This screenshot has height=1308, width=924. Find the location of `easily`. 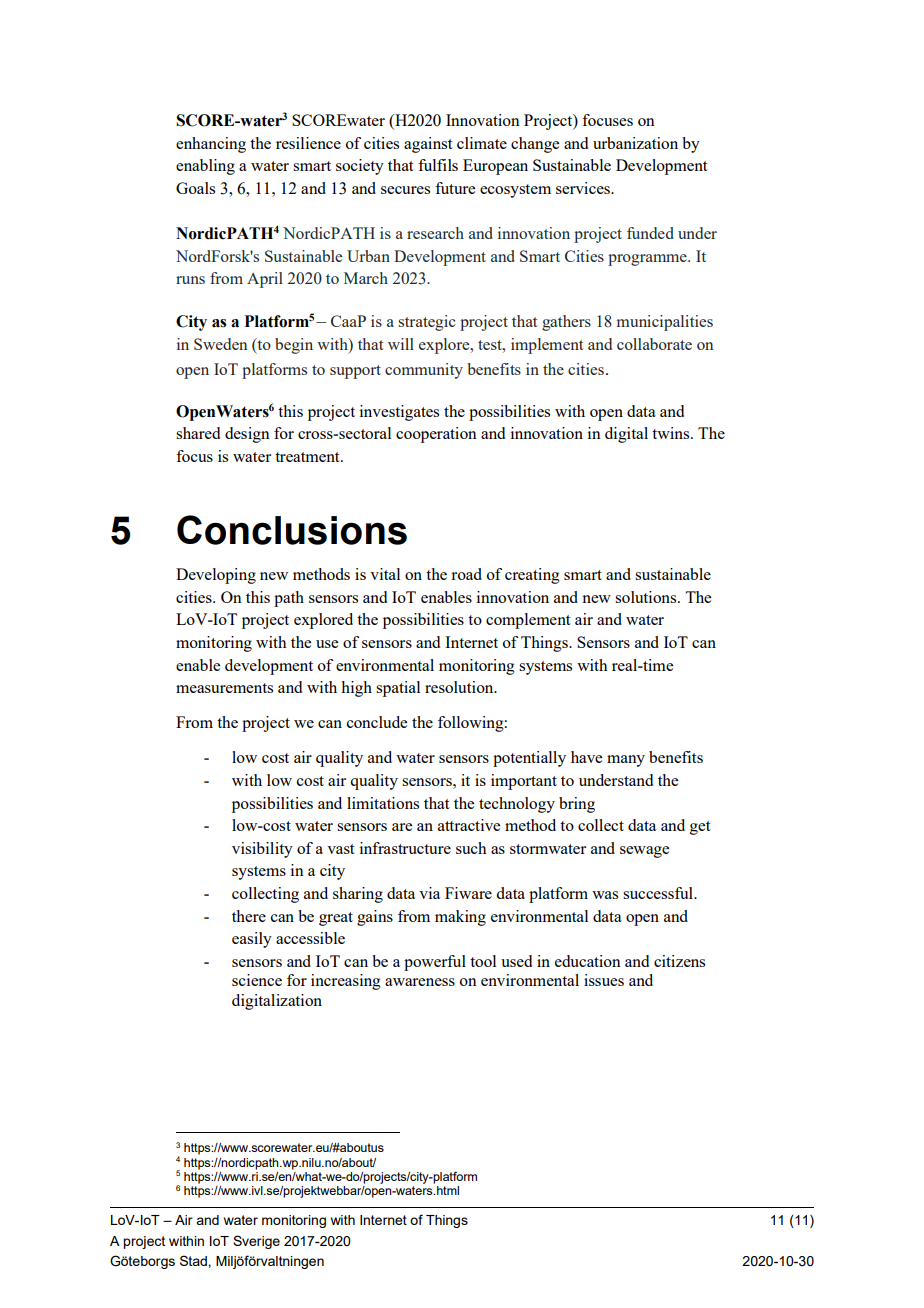

easily is located at coordinates (252, 940).
